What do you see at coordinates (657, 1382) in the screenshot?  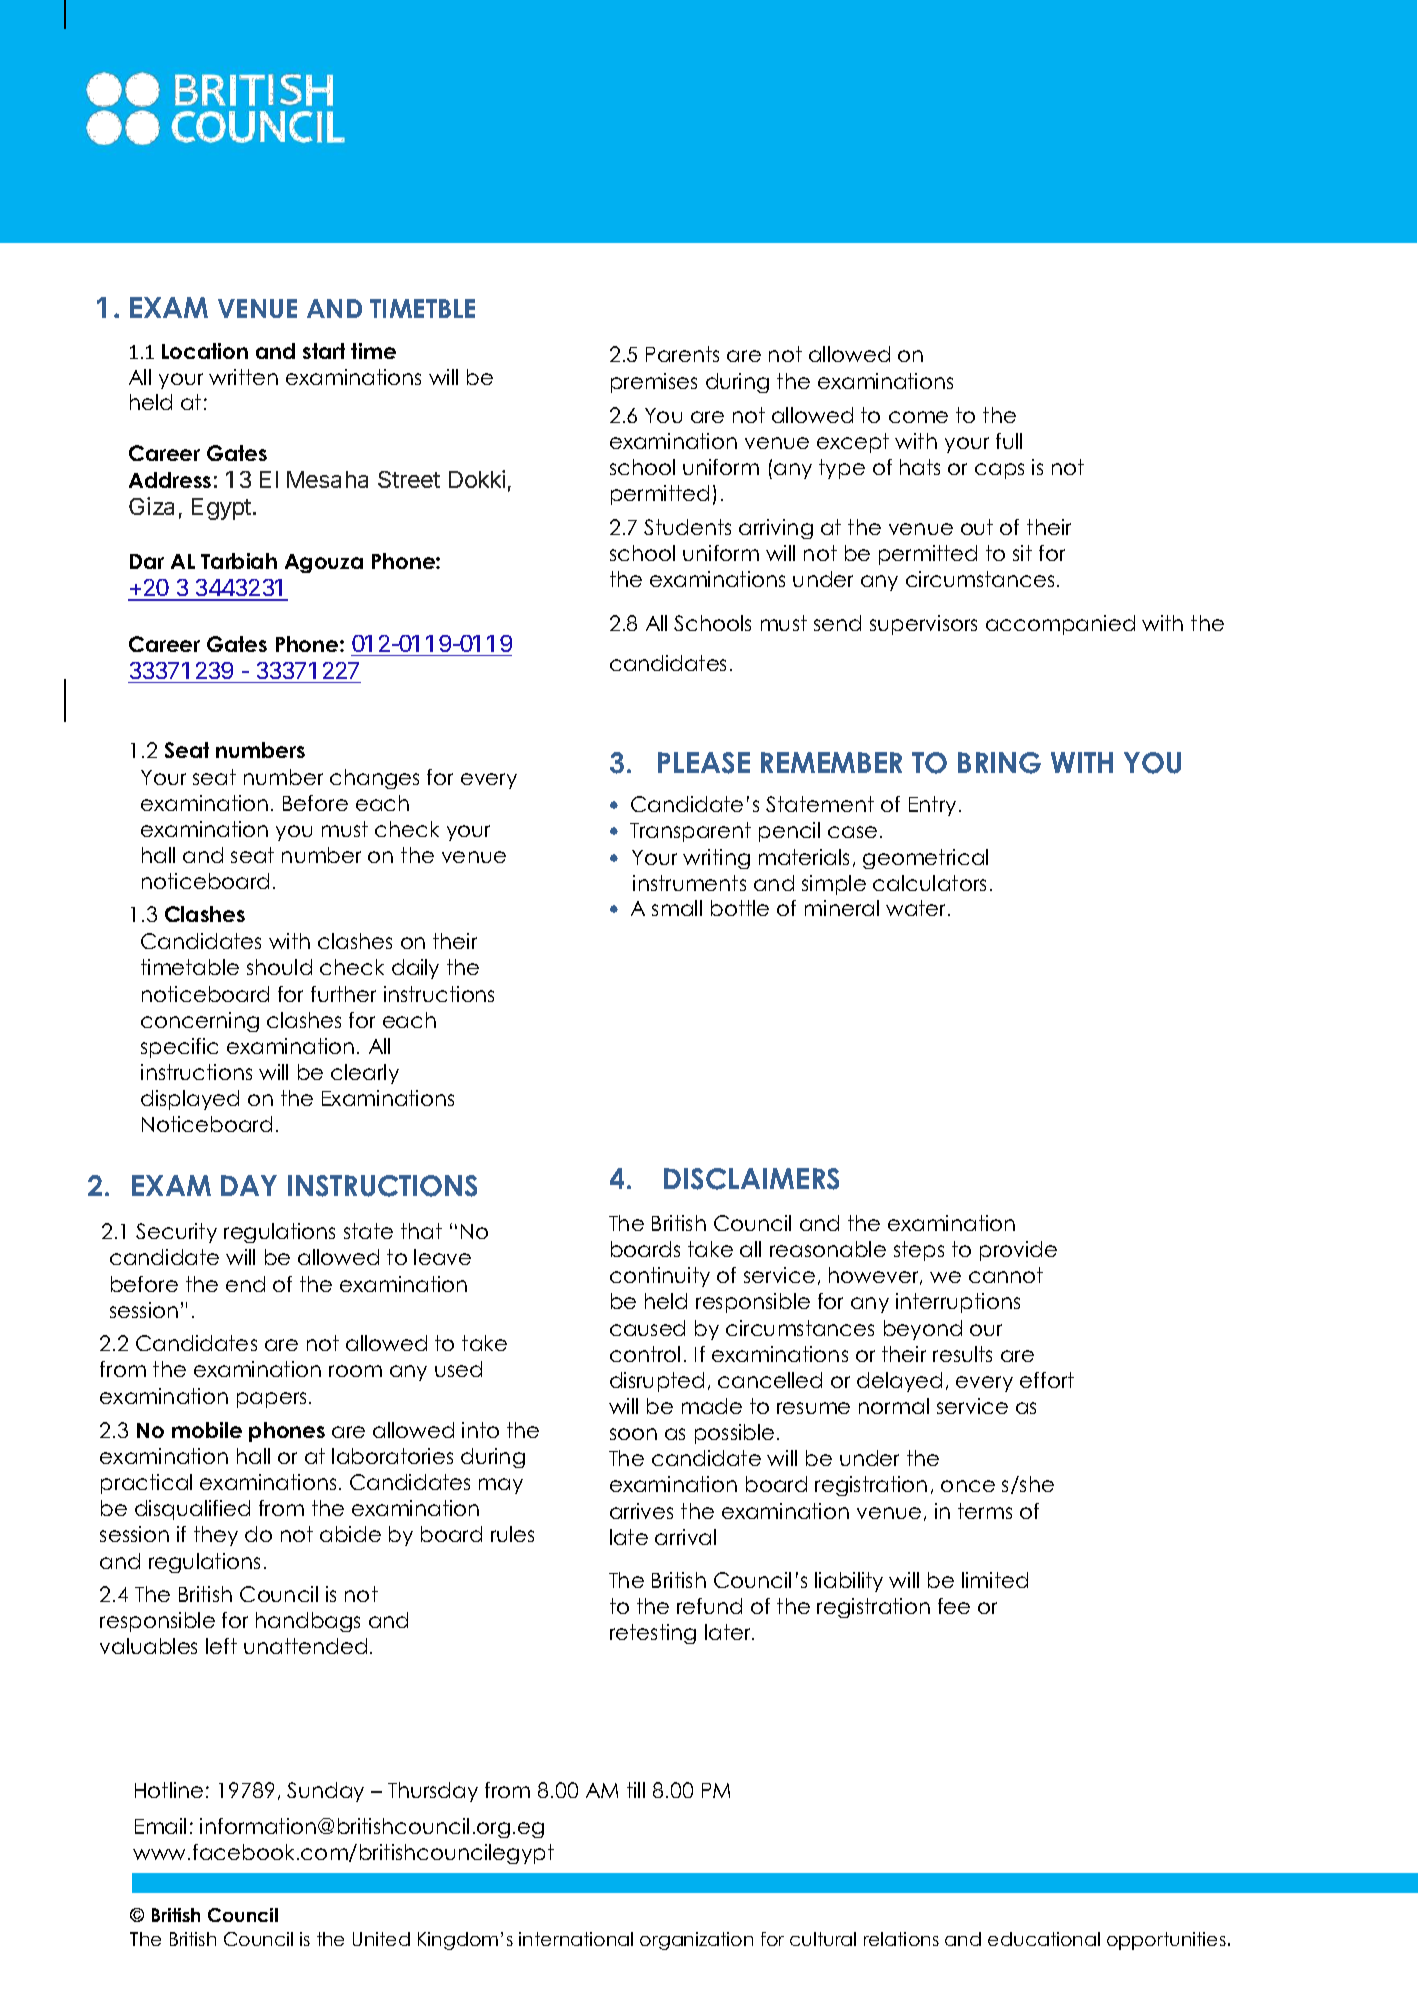 I see `disrupted` at bounding box center [657, 1382].
